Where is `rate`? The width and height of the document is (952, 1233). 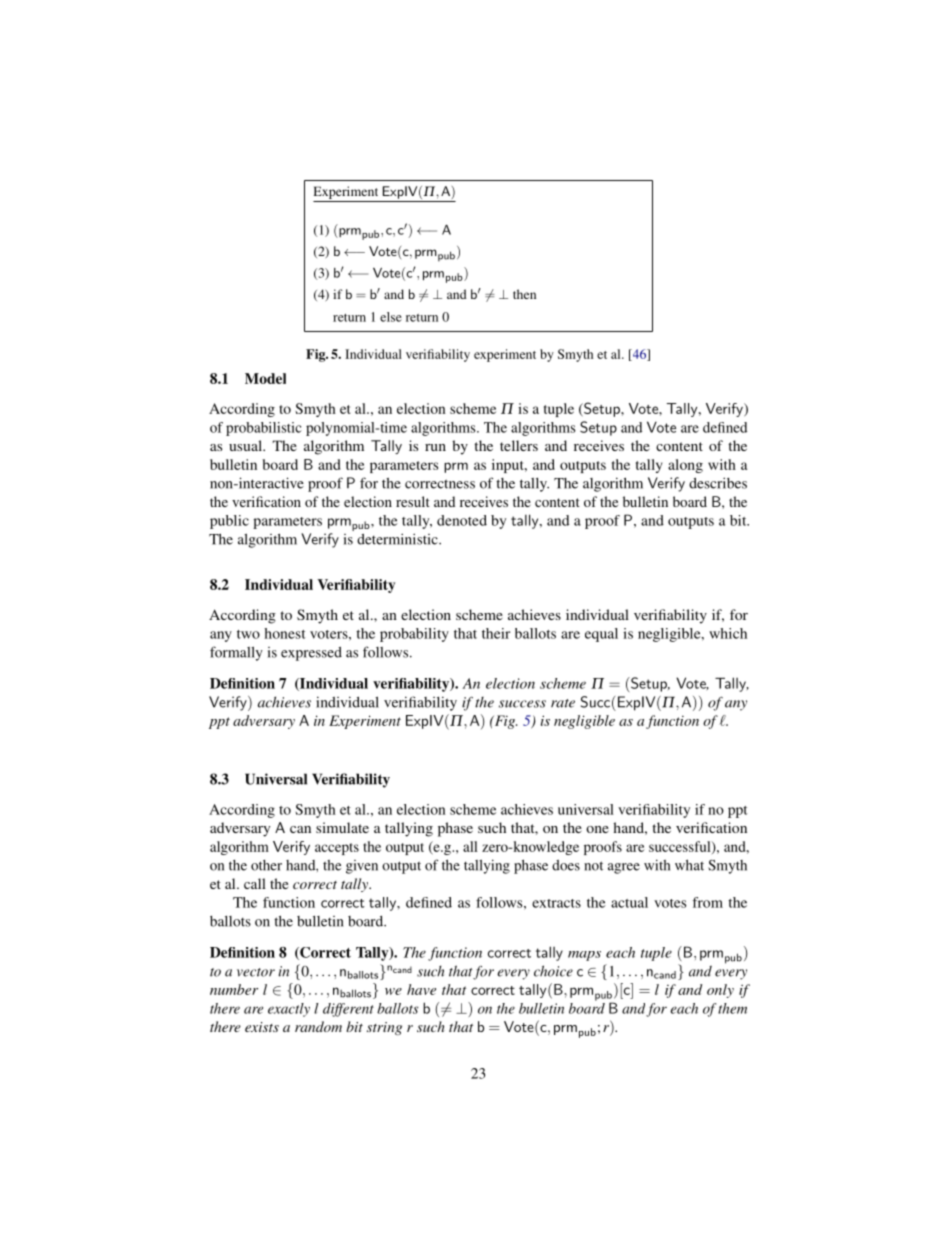
rate is located at coordinates (563, 703).
